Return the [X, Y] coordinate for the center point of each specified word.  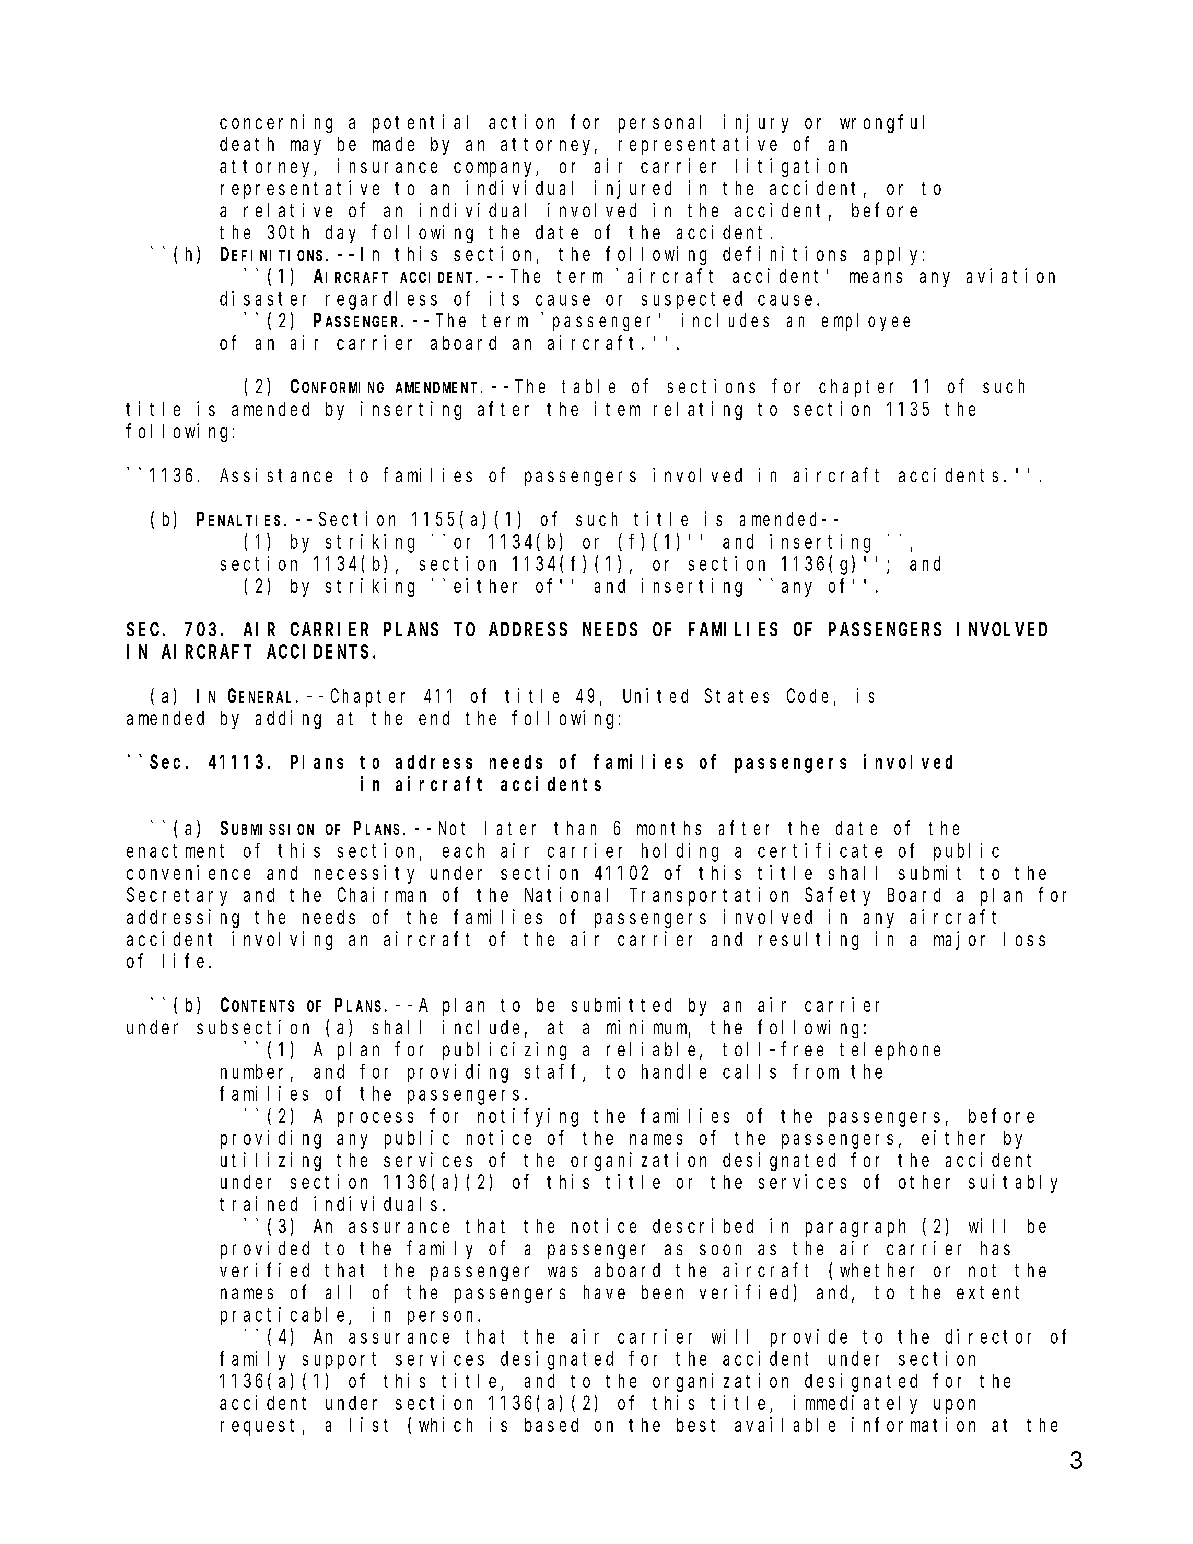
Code [807, 695]
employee [866, 322]
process [375, 1119]
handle [674, 1071]
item [617, 408]
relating [698, 410]
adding [288, 719]
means [876, 277]
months [669, 828]
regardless [381, 300]
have [604, 1292]
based [551, 1425]
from [816, 1071]
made [393, 144]
